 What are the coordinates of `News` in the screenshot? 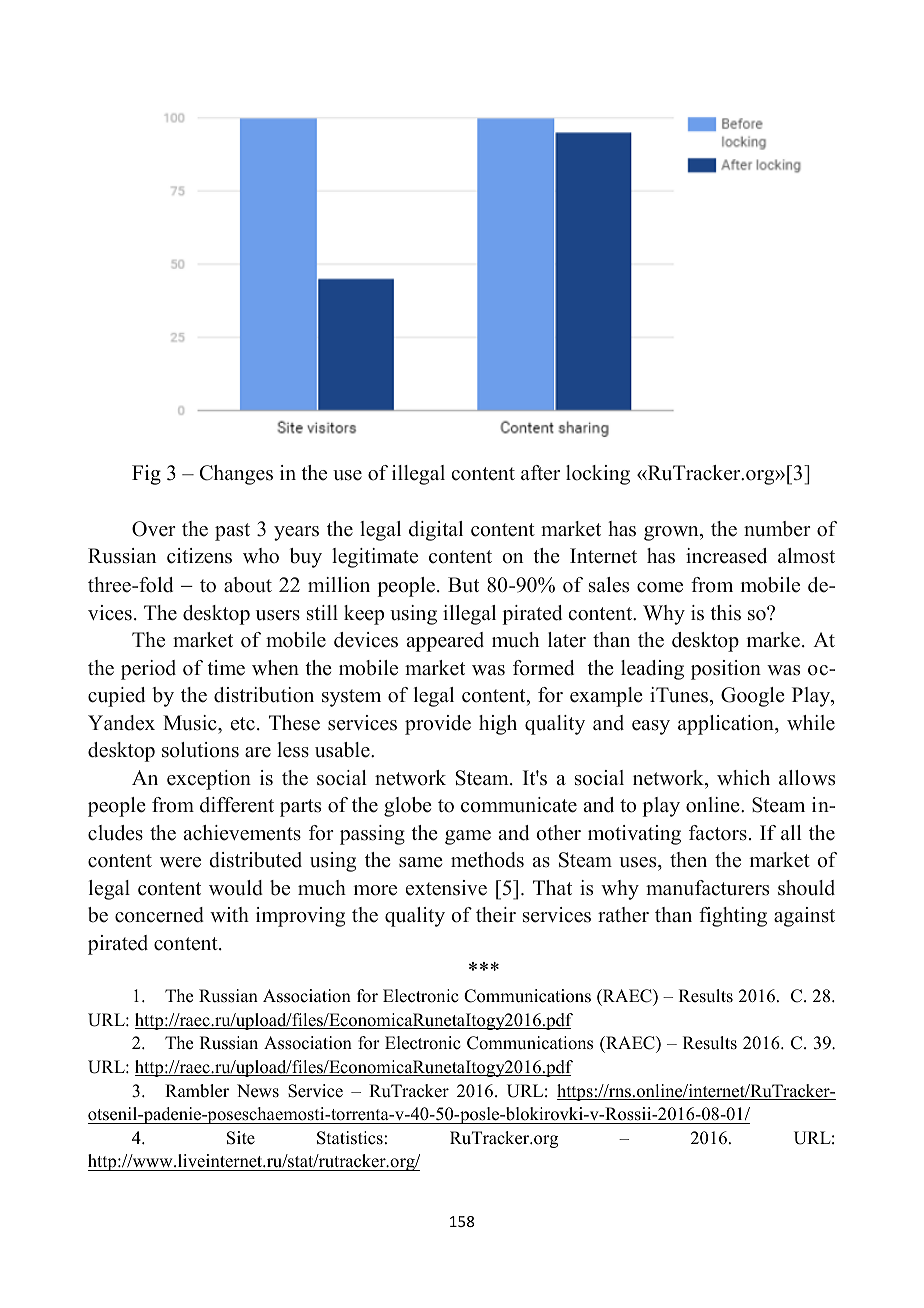 It's located at (258, 1091).
